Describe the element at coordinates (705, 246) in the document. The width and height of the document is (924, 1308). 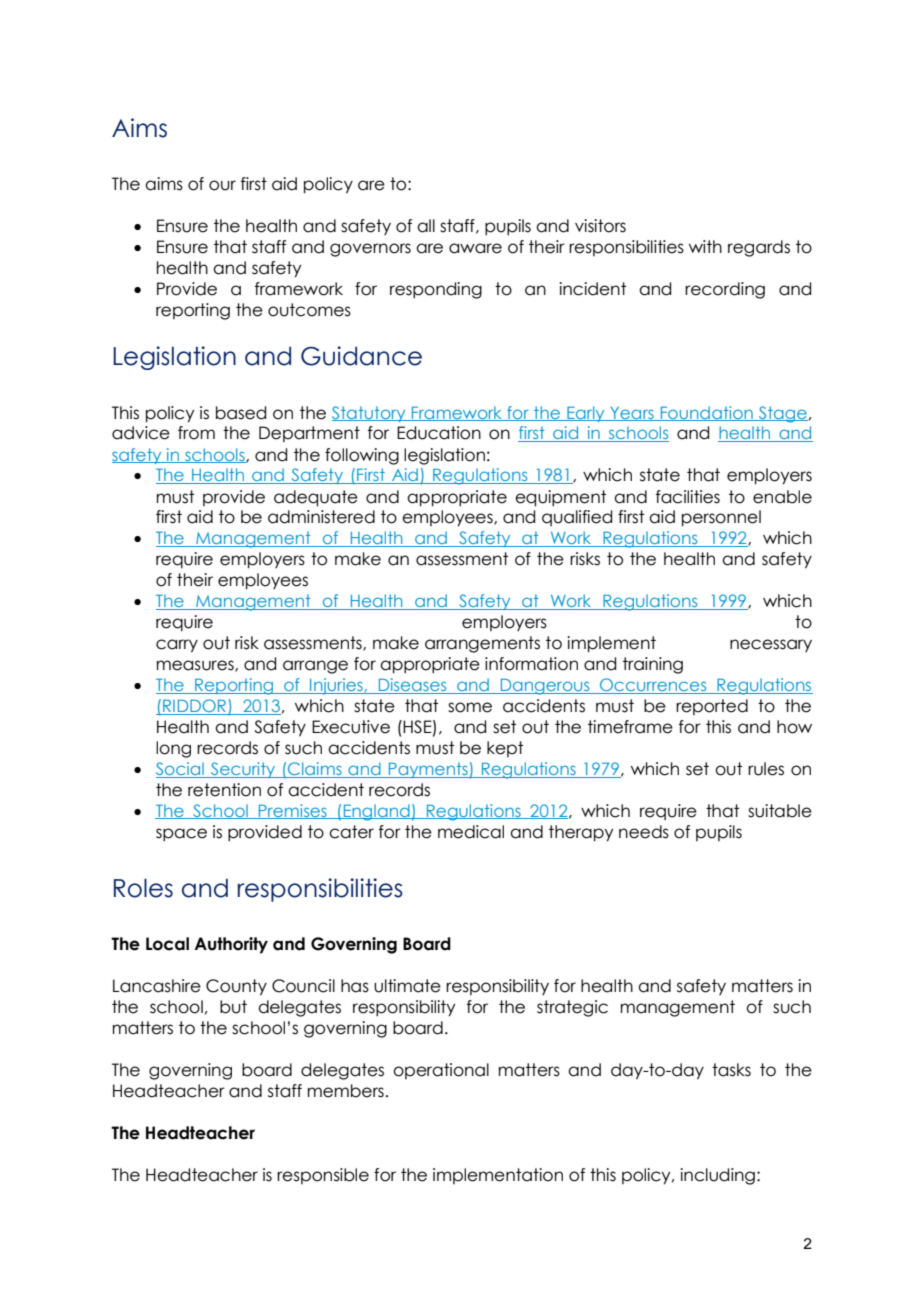
I see `with` at that location.
